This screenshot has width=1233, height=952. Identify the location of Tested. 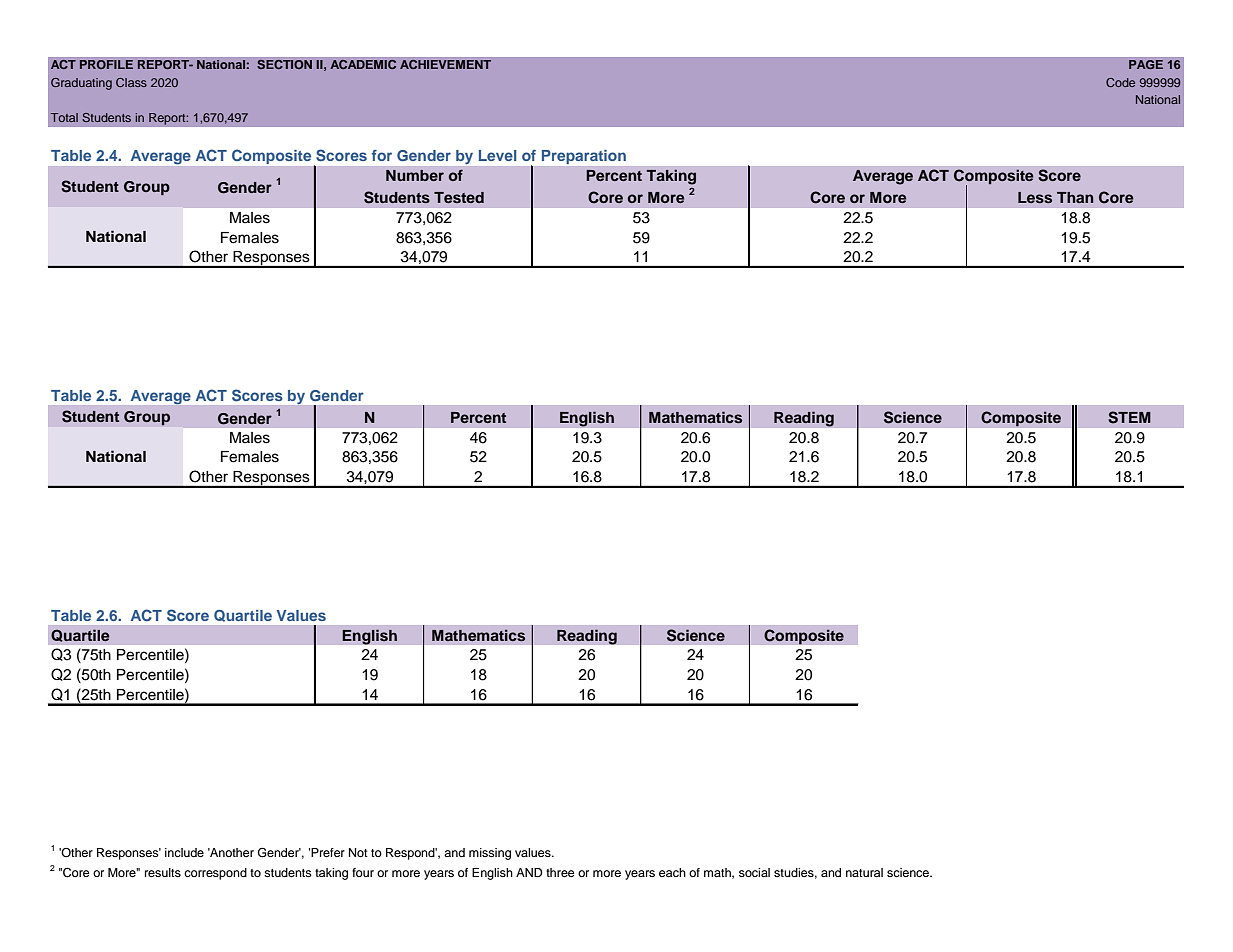
(459, 197).
